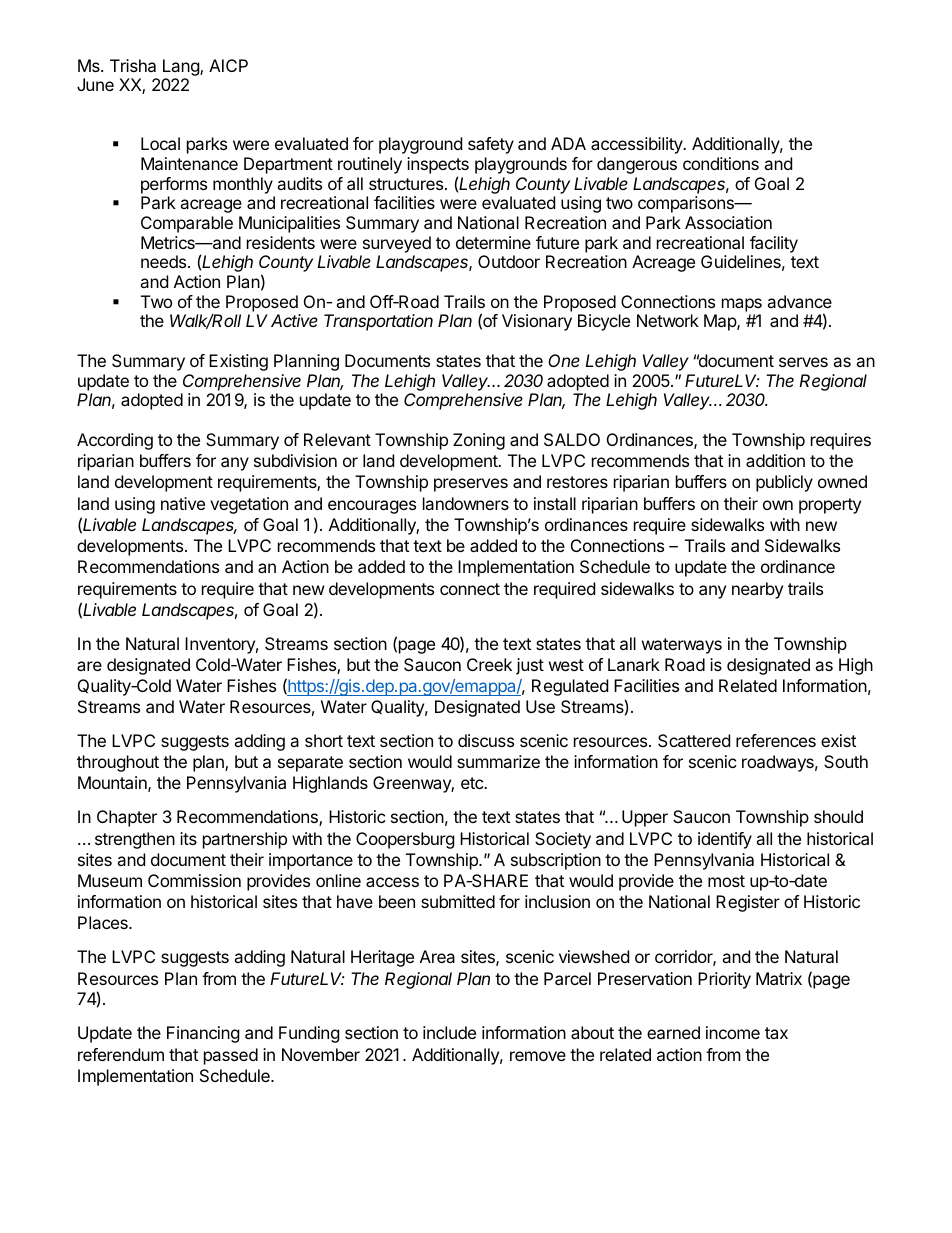 The width and height of the document is (952, 1233). What do you see at coordinates (742, 305) in the document?
I see `maps` at bounding box center [742, 305].
